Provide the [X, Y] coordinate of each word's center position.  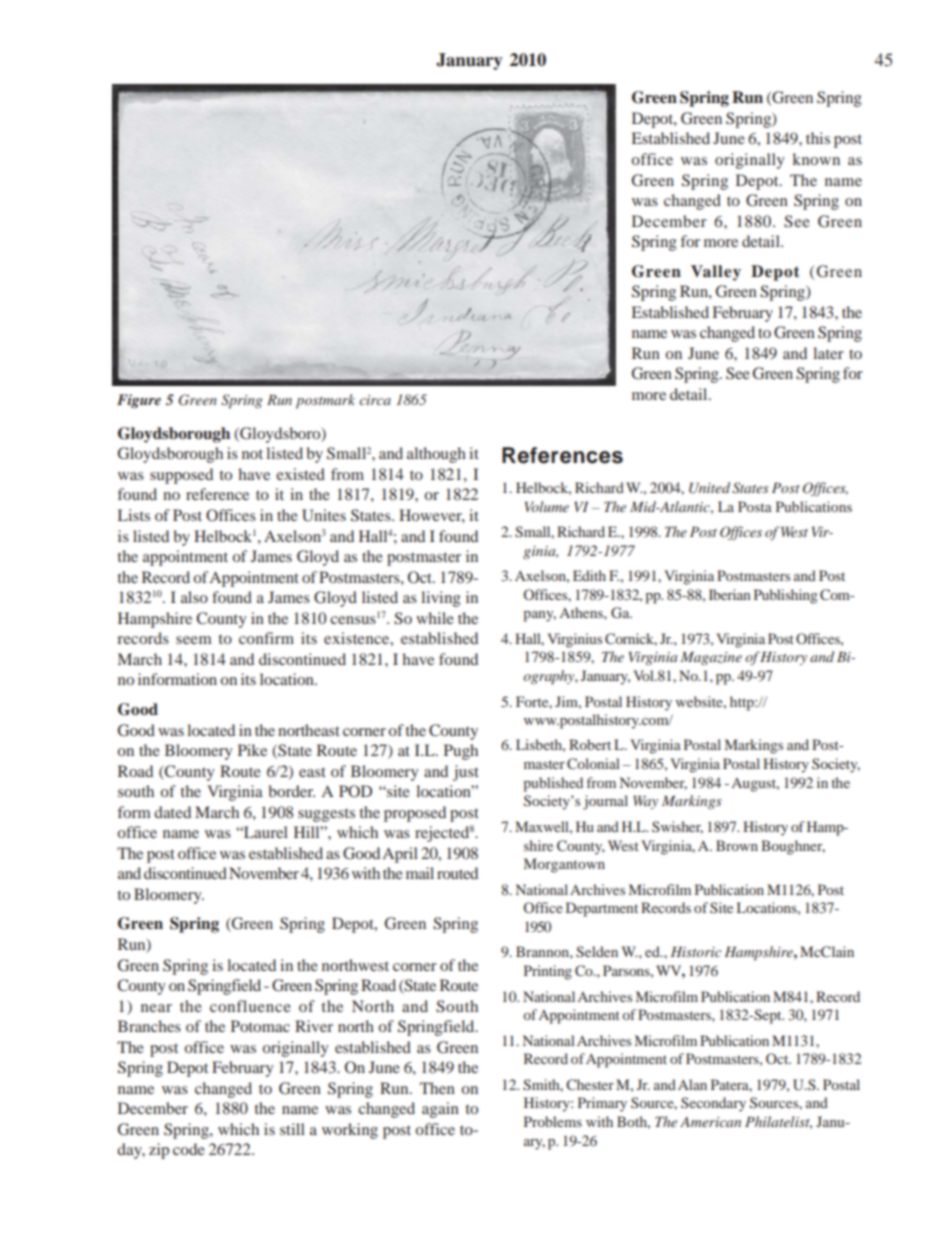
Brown [737, 845]
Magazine [711, 658]
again [440, 1110]
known [816, 159]
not [252, 454]
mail [420, 873]
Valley [716, 273]
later [828, 353]
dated [172, 812]
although [436, 455]
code [189, 1149]
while [435, 618]
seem [193, 640]
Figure [139, 401]
